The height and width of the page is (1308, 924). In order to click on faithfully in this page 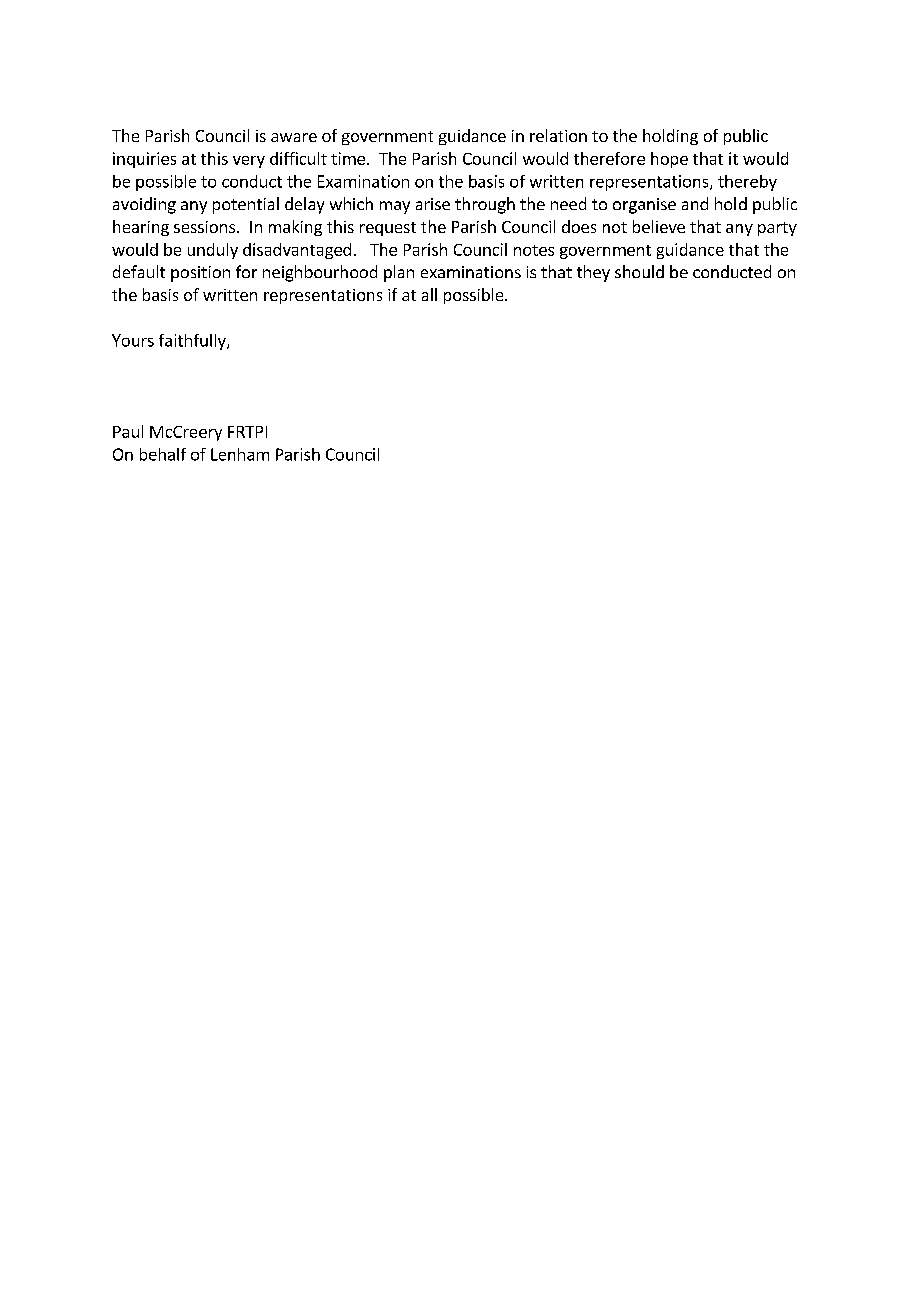, I will do `click(193, 342)`.
